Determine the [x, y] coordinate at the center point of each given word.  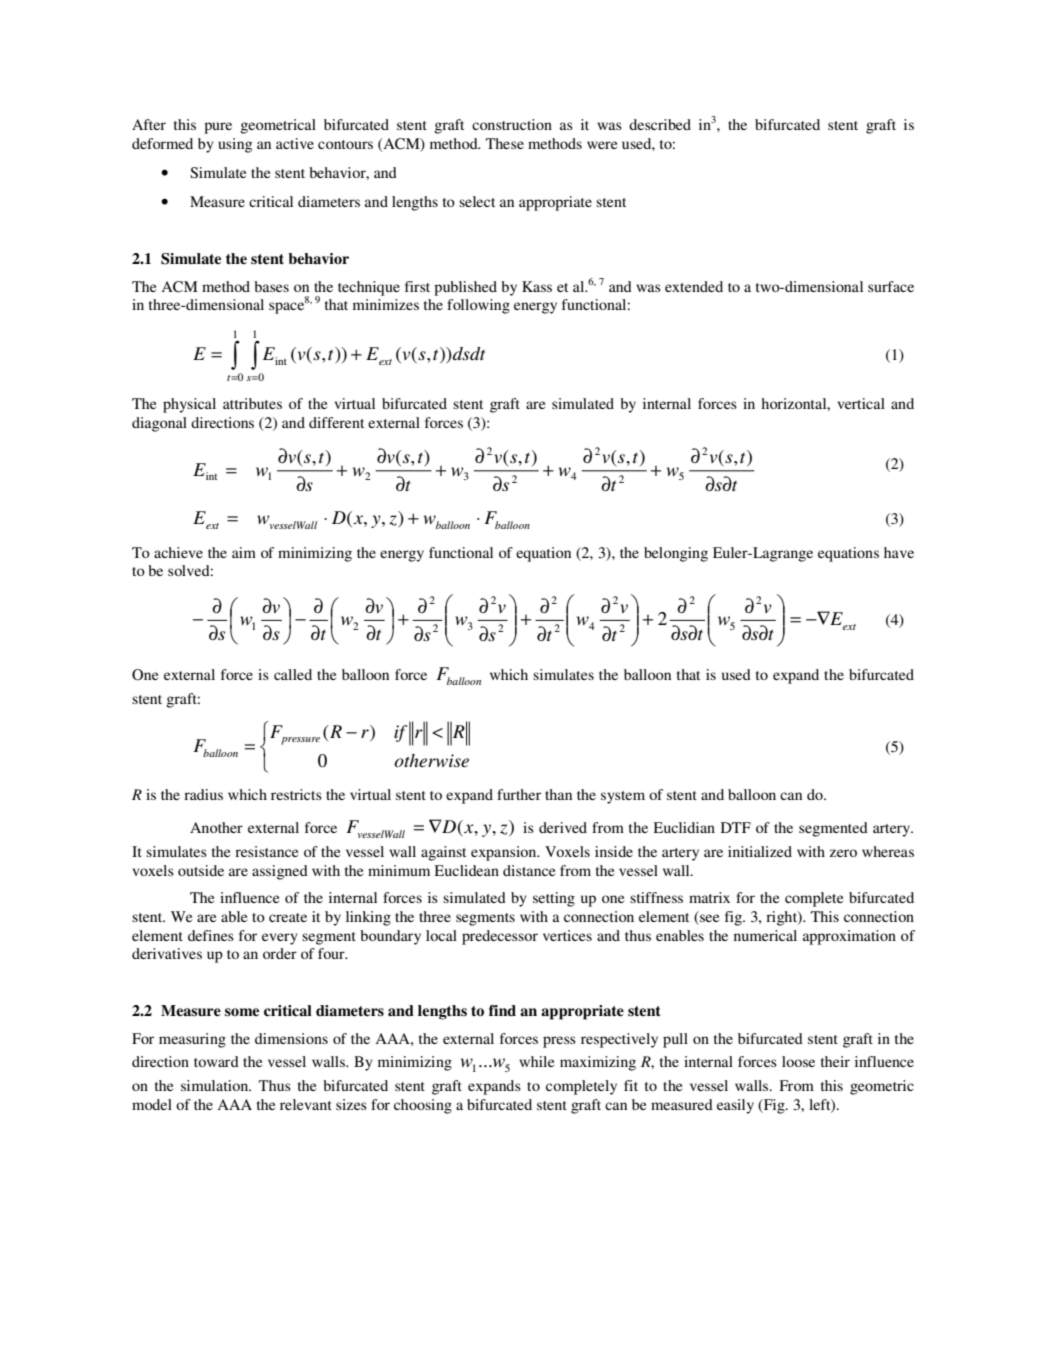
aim [244, 552]
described [660, 124]
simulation [216, 1085]
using [235, 145]
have [899, 552]
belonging [676, 554]
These [505, 143]
